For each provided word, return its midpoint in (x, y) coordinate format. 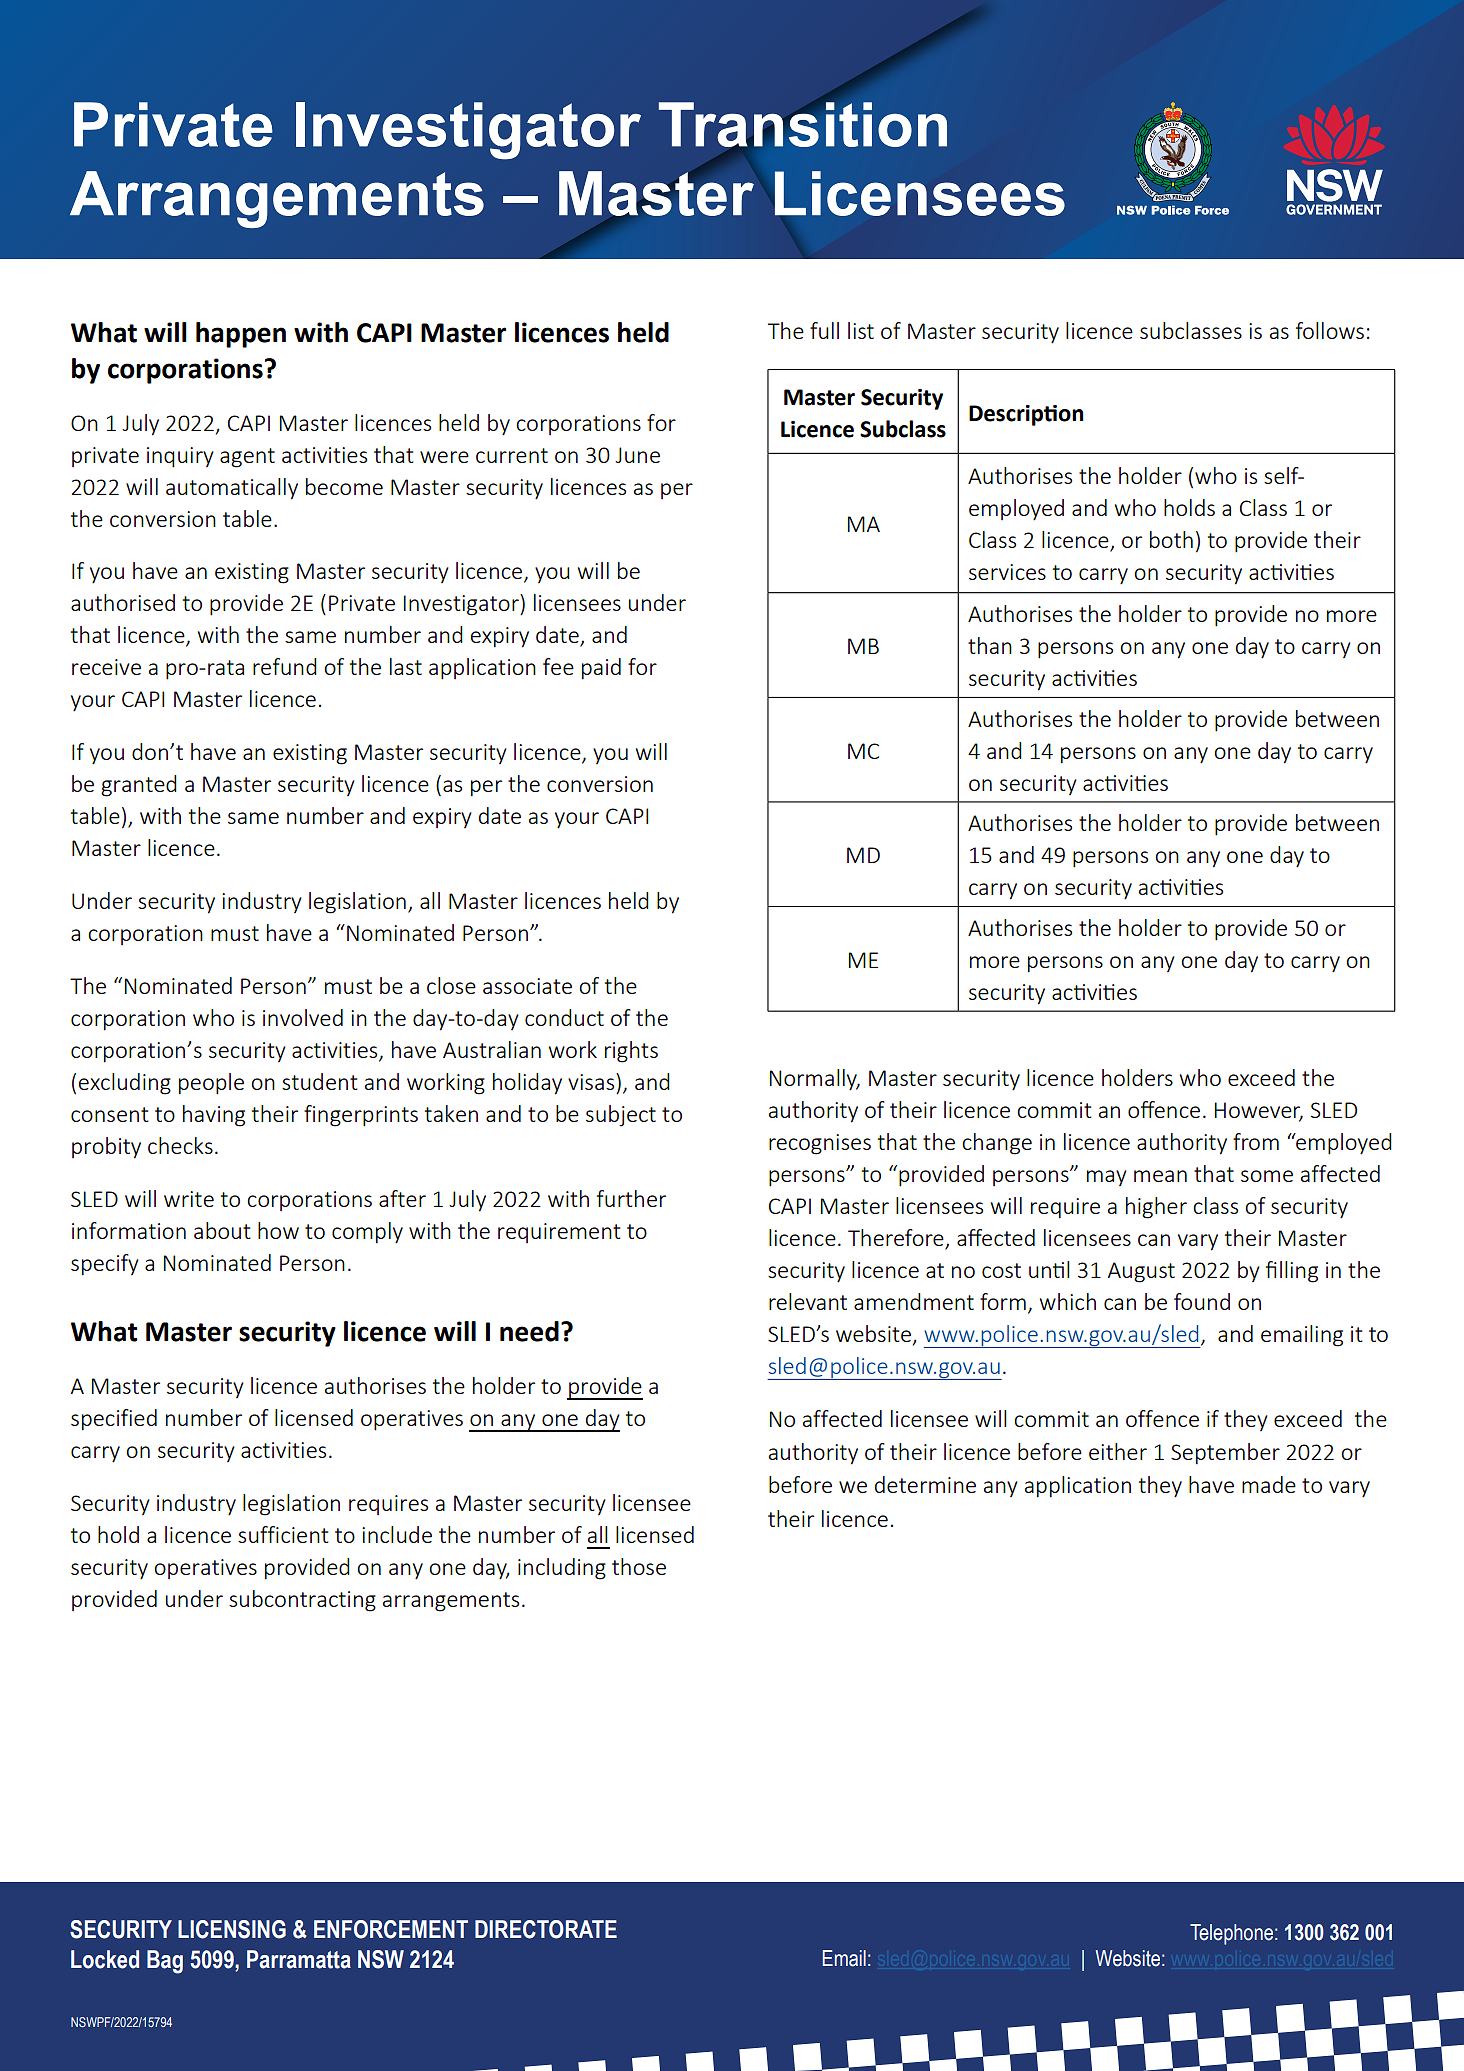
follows (1330, 330)
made (1269, 1484)
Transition (803, 125)
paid (601, 669)
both (1171, 539)
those (639, 1566)
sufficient (283, 1534)
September (1225, 1454)
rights (631, 1052)
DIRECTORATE (546, 1929)
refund (285, 666)
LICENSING (232, 1929)
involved (303, 1017)
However (1259, 1111)
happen (241, 335)
